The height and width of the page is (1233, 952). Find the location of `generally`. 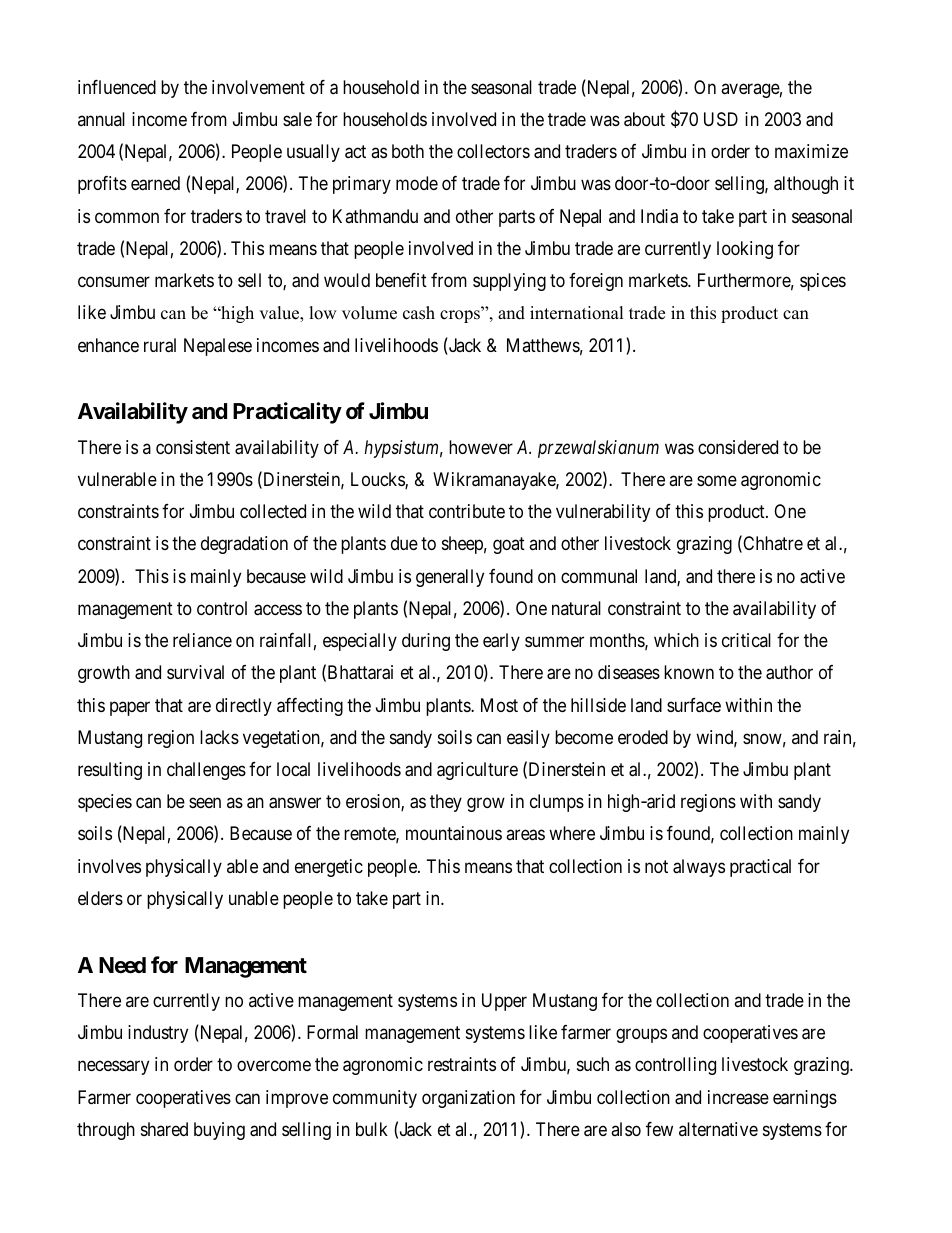

generally is located at coordinates (450, 578).
